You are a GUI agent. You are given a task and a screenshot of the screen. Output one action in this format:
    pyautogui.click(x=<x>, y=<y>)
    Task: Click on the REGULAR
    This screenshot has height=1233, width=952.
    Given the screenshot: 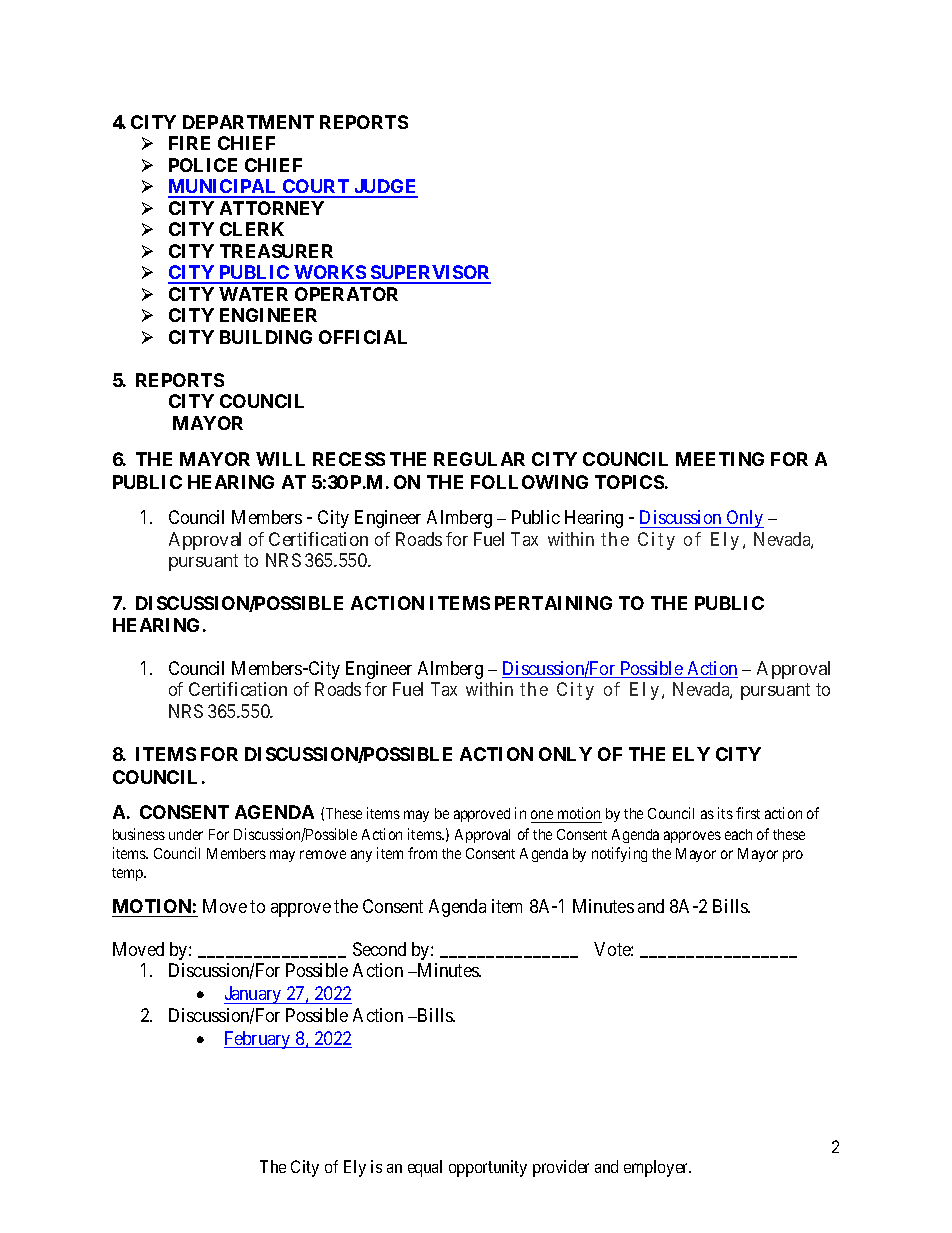 What is the action you would take?
    pyautogui.click(x=479, y=459)
